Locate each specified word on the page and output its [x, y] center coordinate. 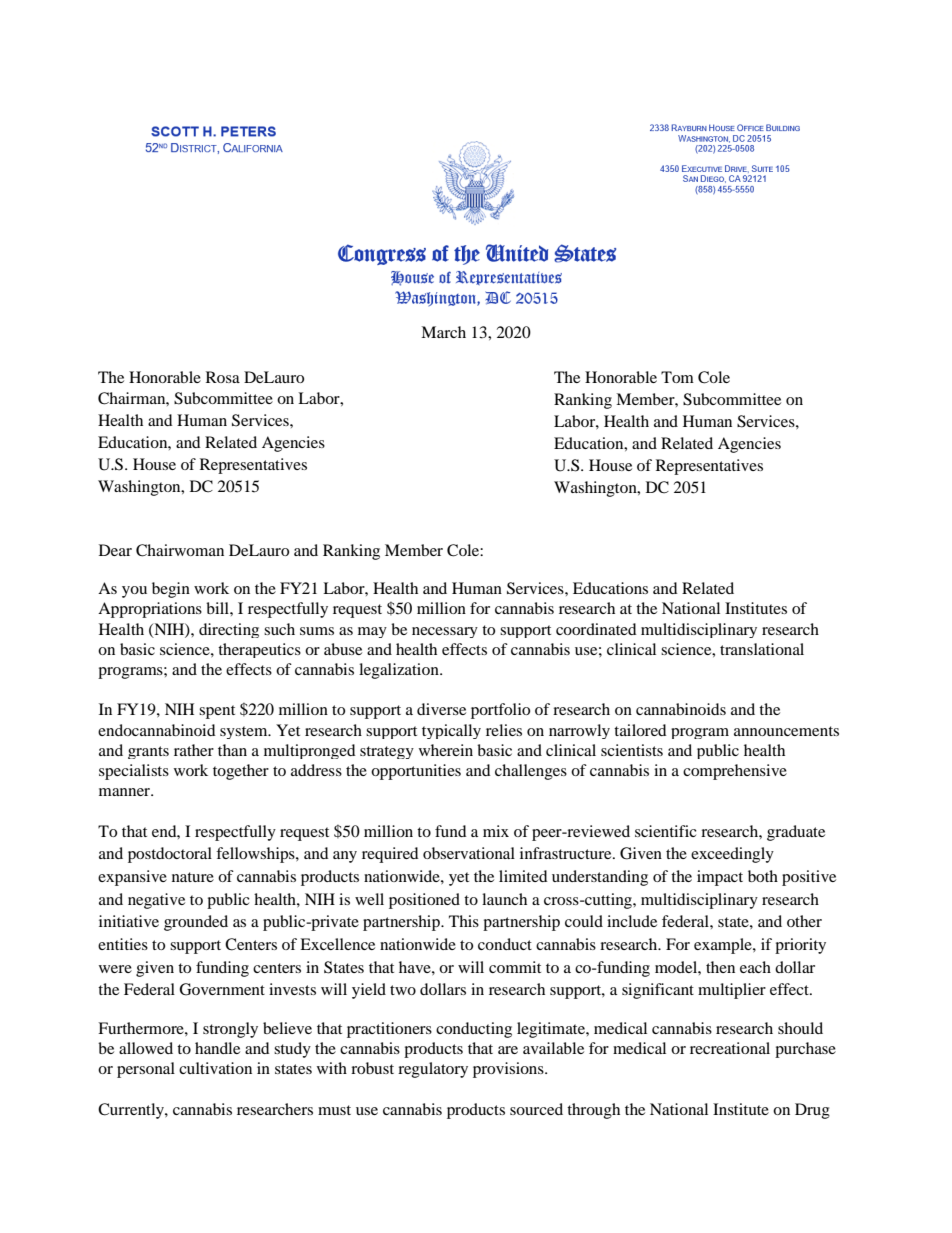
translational [762, 649]
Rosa [223, 377]
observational [469, 853]
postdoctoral [170, 855]
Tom [677, 377]
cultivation [215, 1068]
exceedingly [732, 855]
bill [218, 608]
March [443, 332]
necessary [445, 632]
